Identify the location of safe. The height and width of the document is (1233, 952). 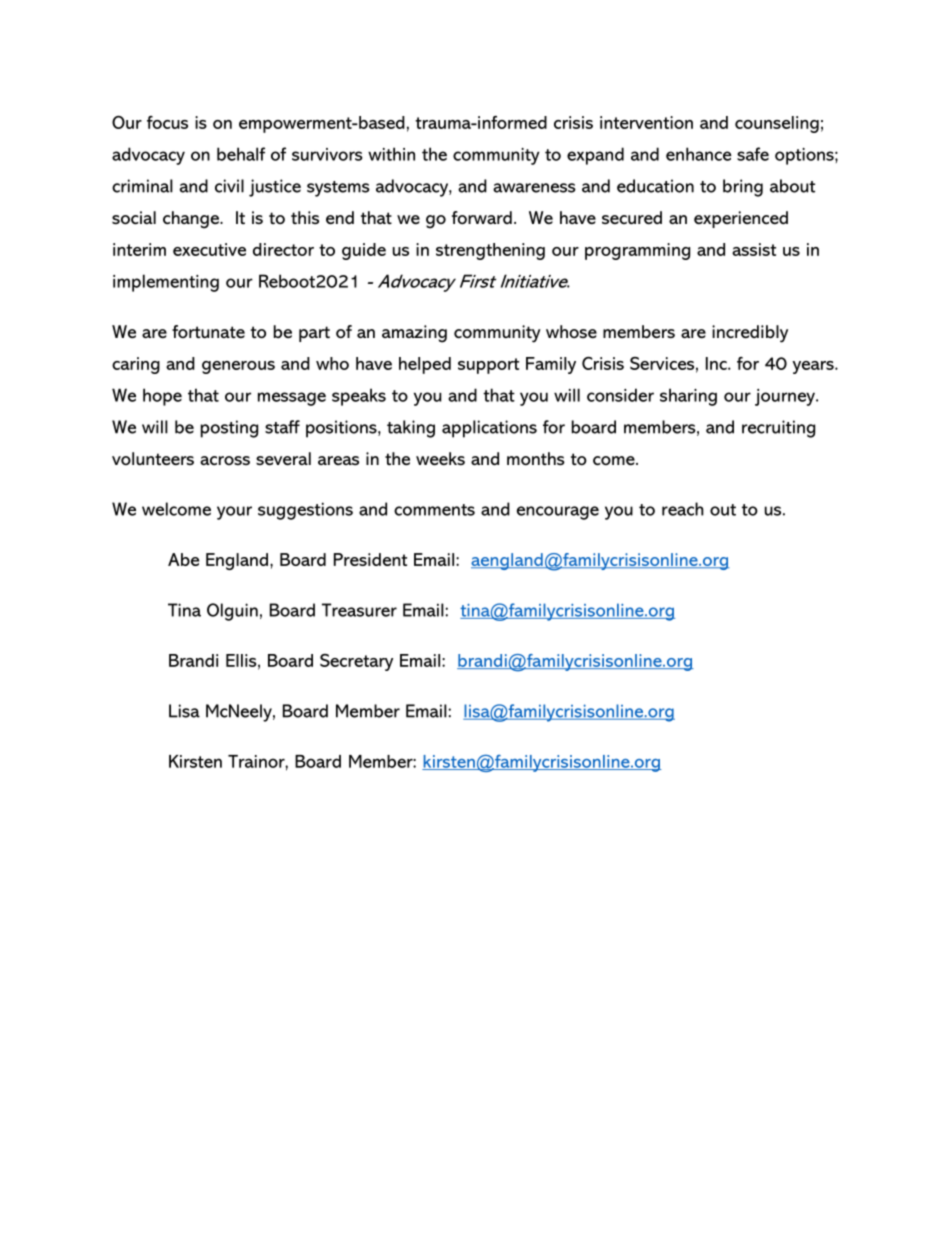
(753, 154).
